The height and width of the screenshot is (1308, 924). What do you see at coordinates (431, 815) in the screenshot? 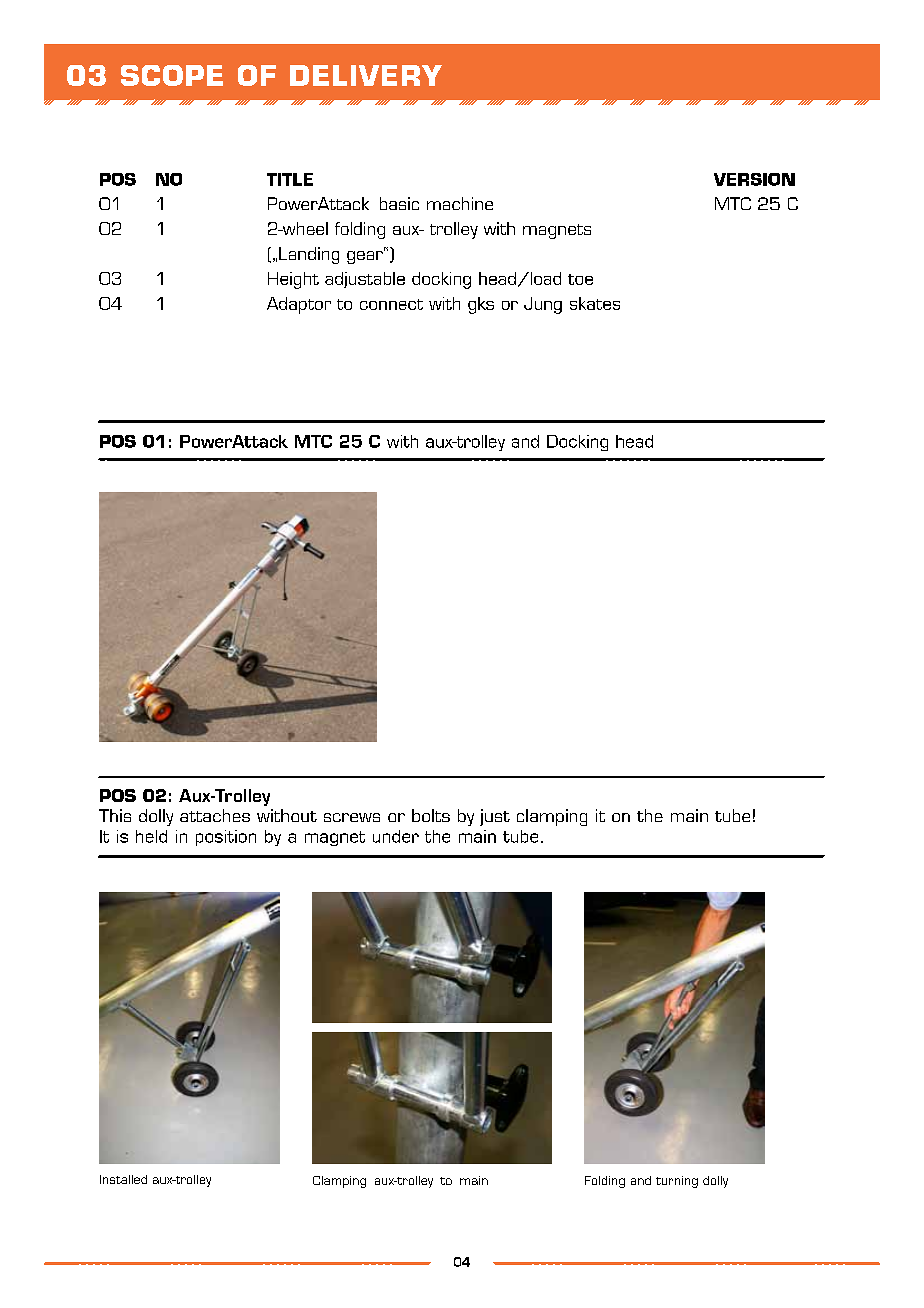
I see `bolts` at bounding box center [431, 815].
